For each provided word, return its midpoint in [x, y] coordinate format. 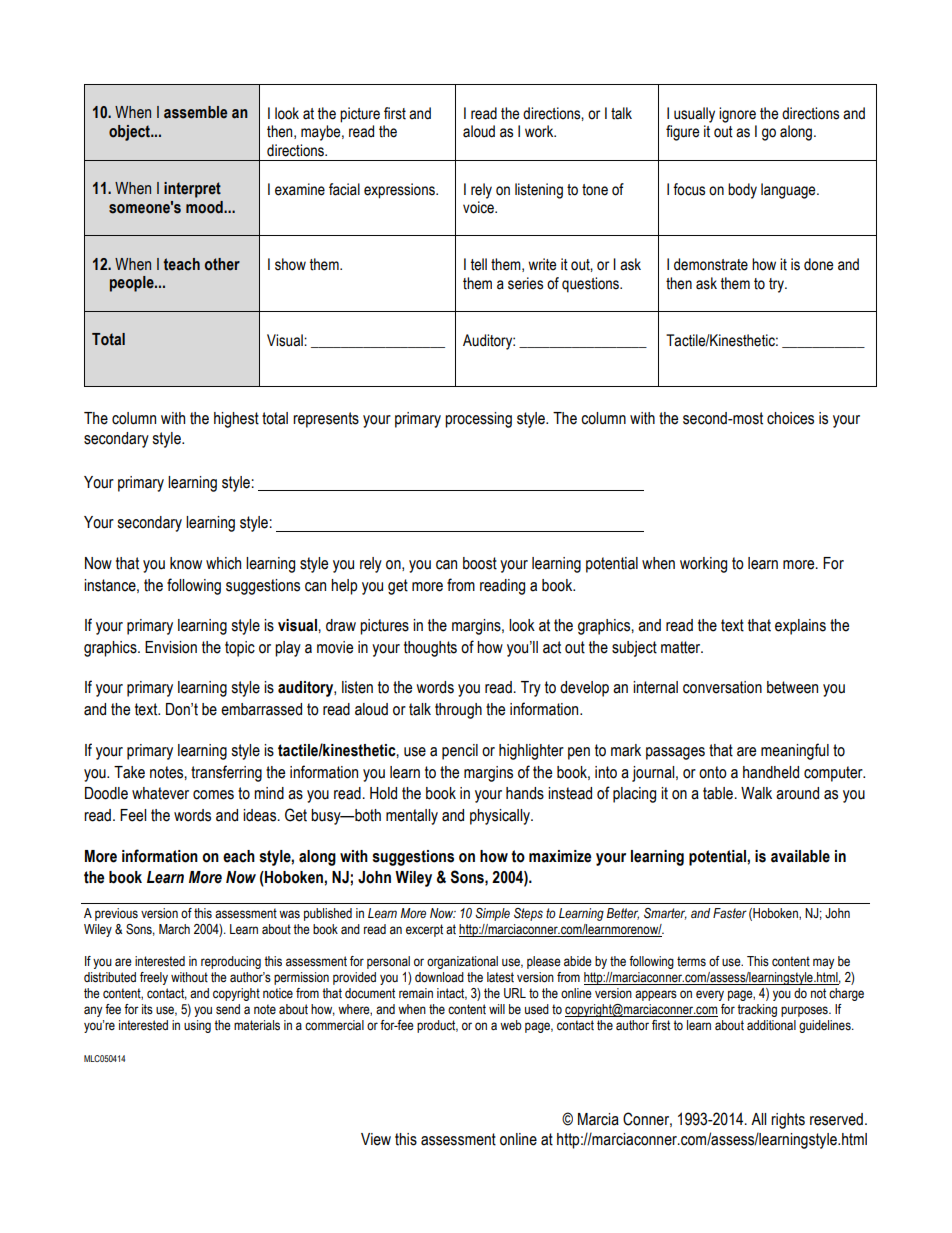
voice [479, 207]
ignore [737, 115]
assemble [195, 112]
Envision [171, 647]
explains [800, 627]
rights [788, 1121]
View [376, 1139]
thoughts [430, 649]
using [197, 1026]
